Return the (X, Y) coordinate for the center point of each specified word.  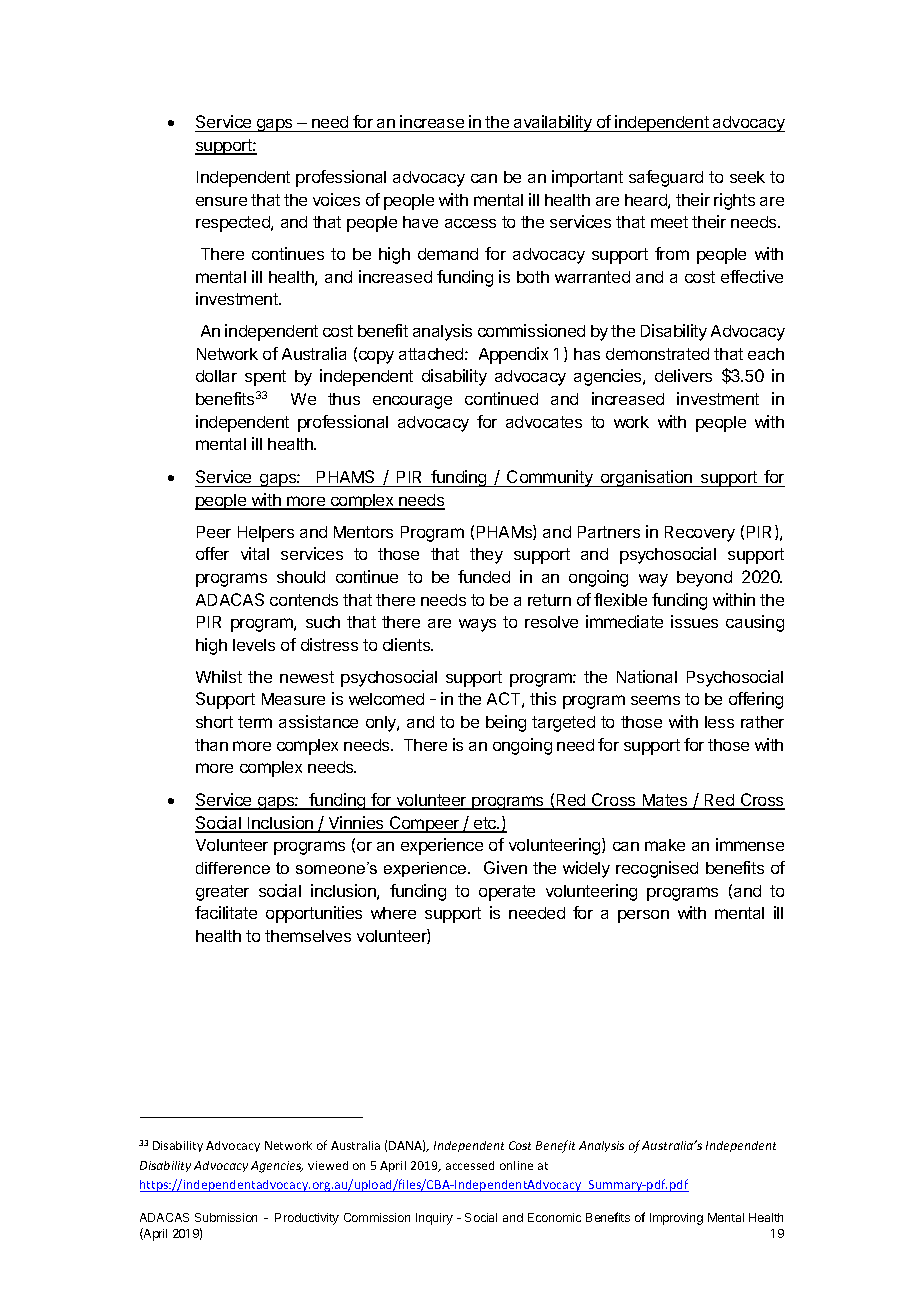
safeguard (666, 178)
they (486, 556)
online (516, 1165)
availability (553, 123)
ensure (221, 201)
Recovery (700, 534)
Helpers (266, 534)
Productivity (307, 1219)
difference (233, 868)
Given (505, 867)
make (665, 845)
